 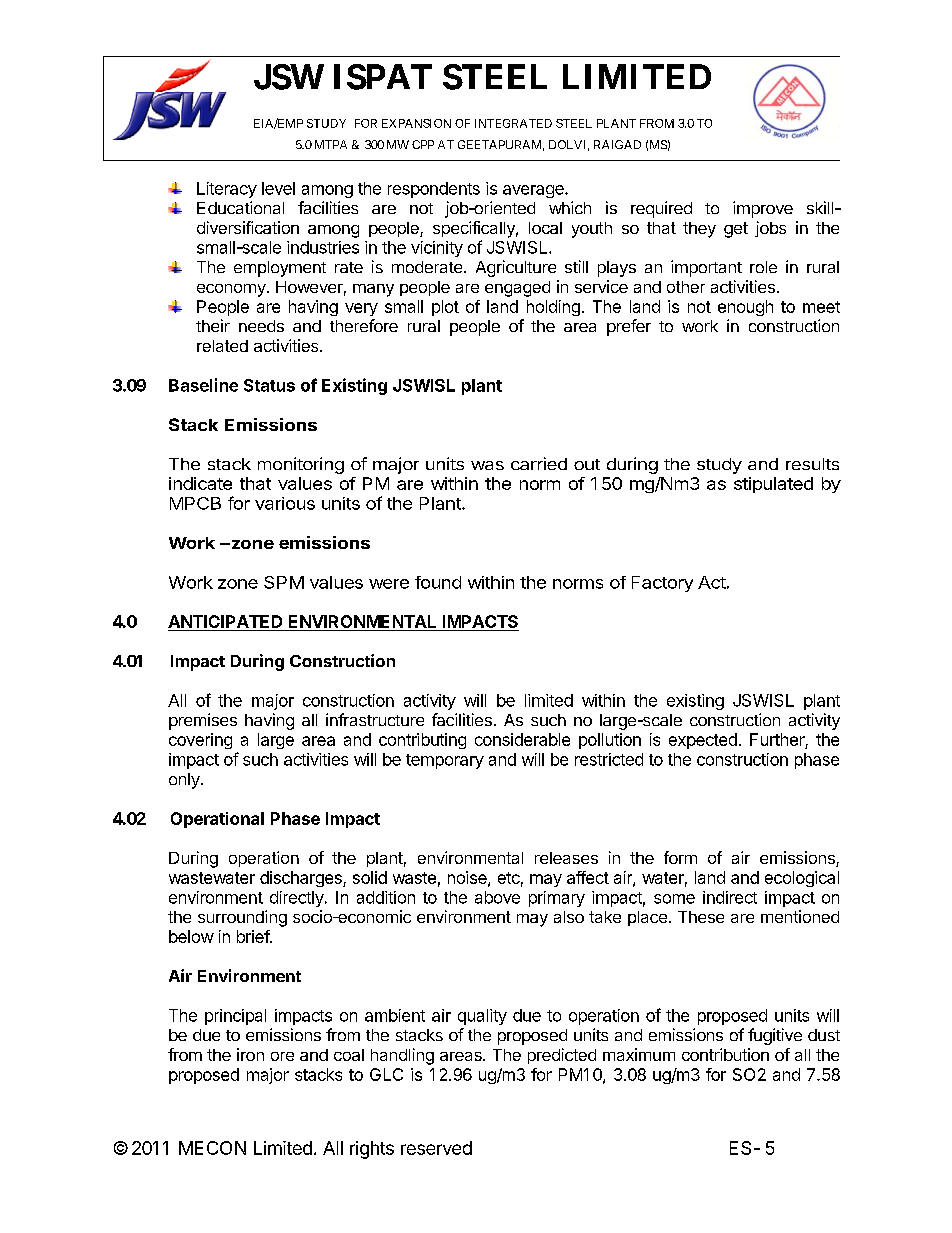 I want to click on Factory, so click(x=662, y=584).
